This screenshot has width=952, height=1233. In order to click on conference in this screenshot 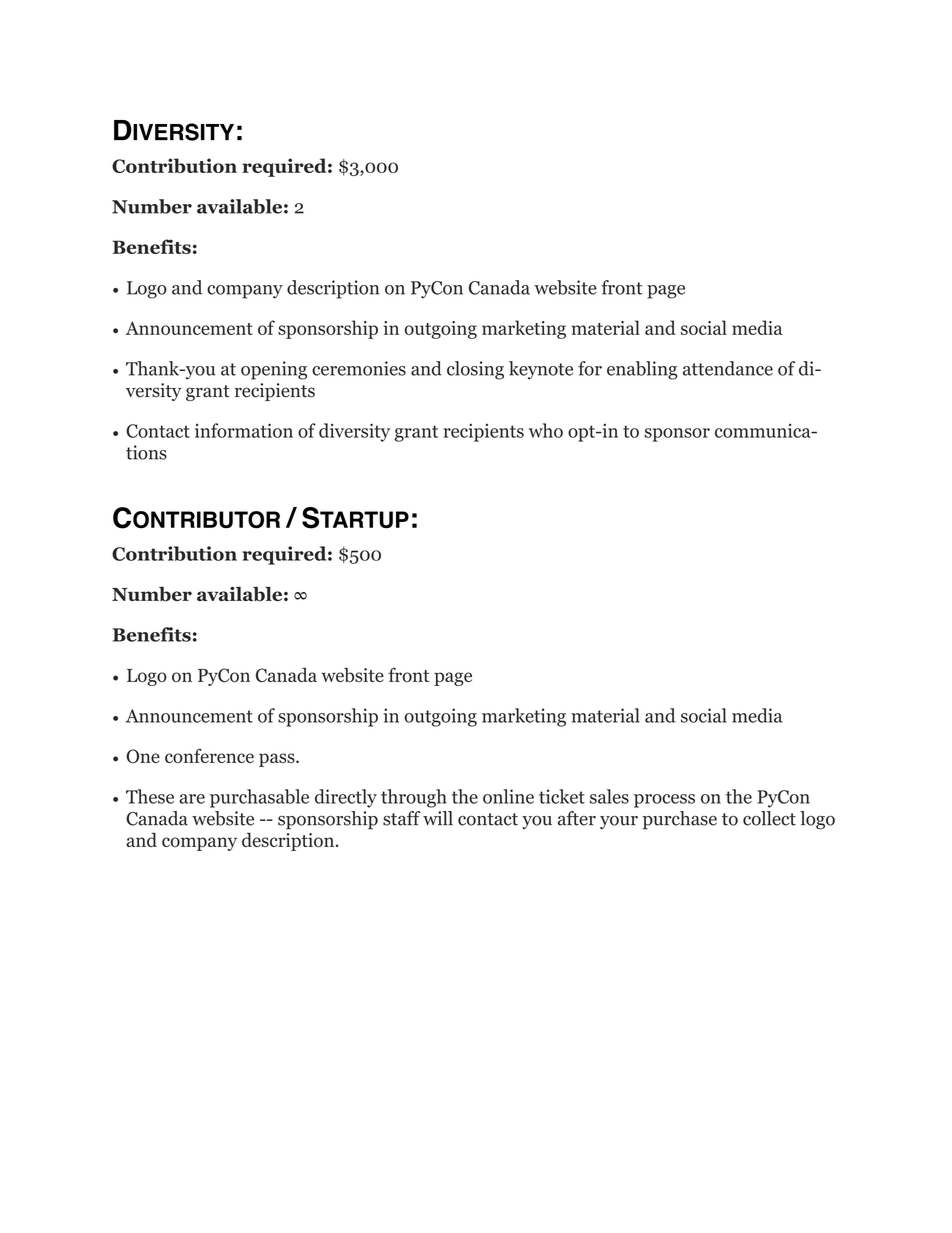, I will do `click(209, 756)`.
